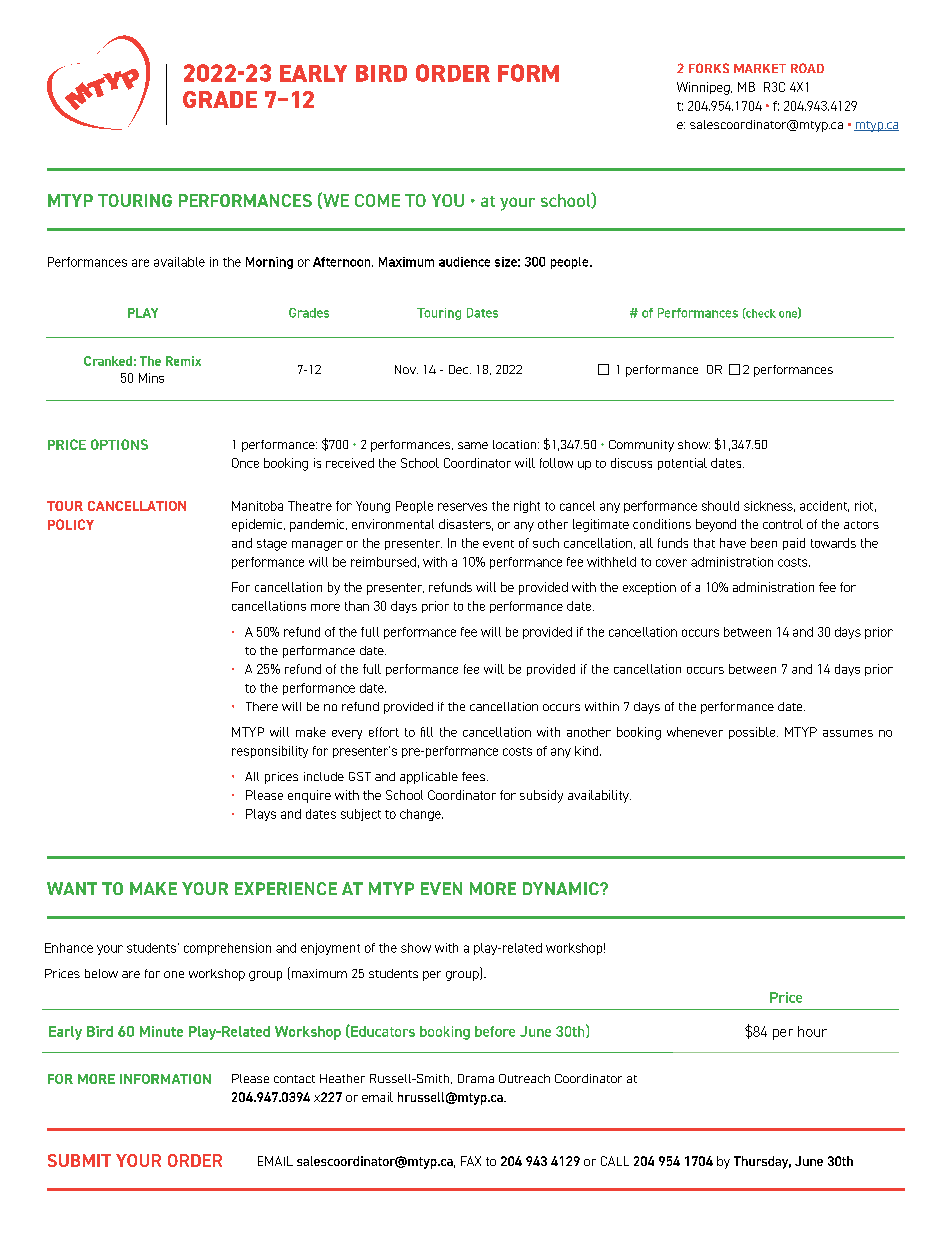 The height and width of the page is (1233, 952). What do you see at coordinates (272, 545) in the page?
I see `stage` at bounding box center [272, 545].
